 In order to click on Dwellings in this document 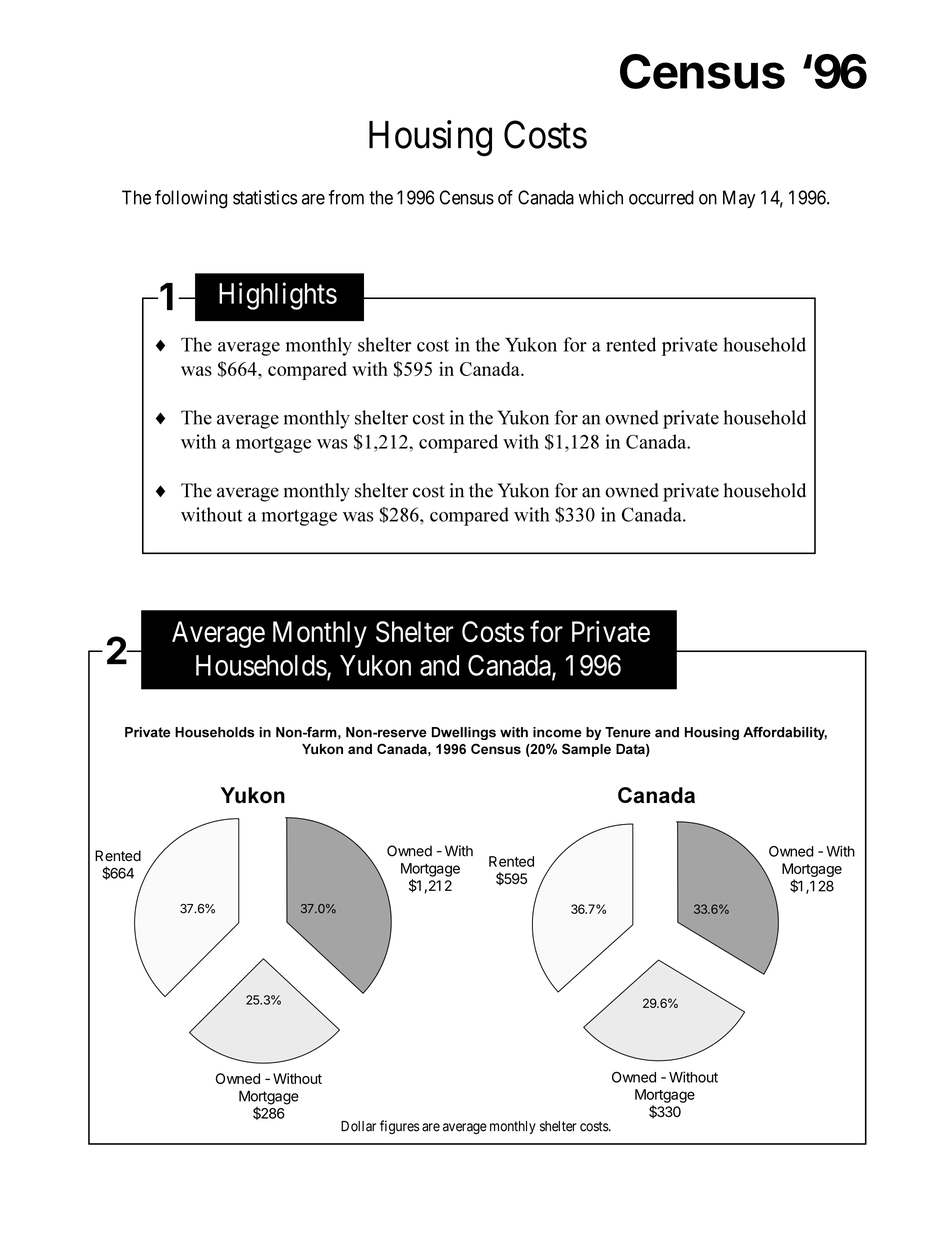, I will do `click(464, 733)`.
